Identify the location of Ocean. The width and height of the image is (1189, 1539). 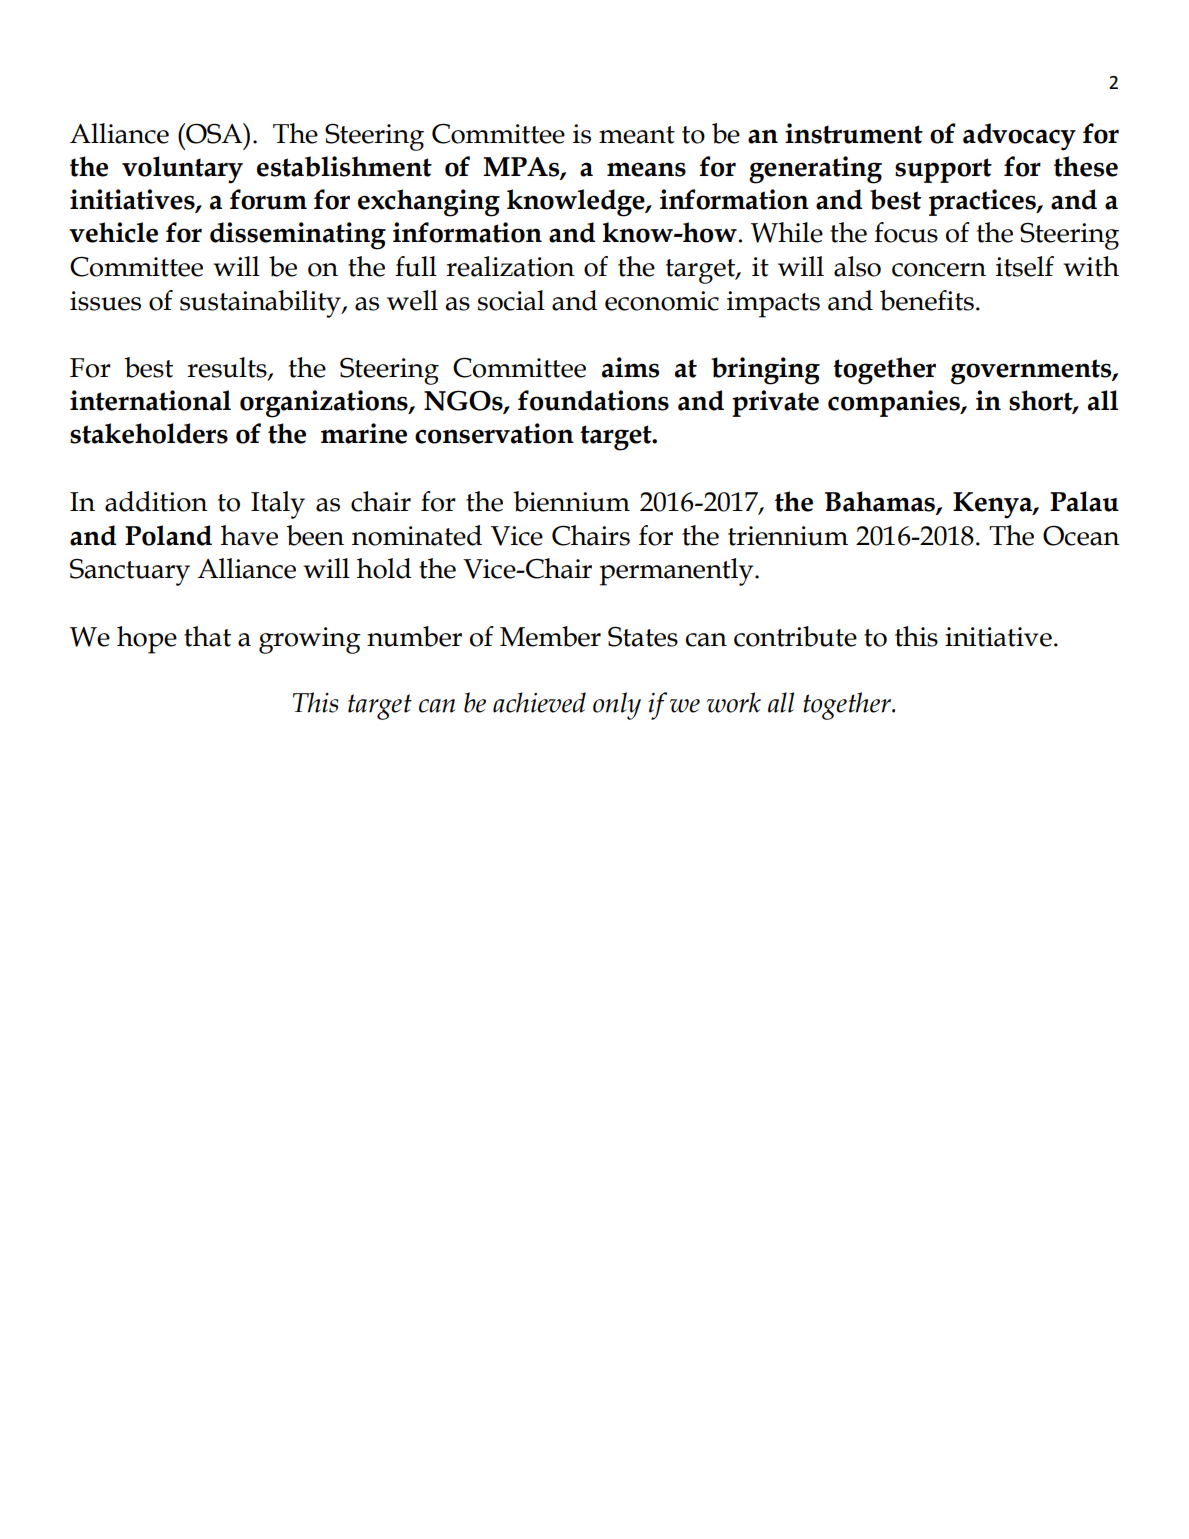
(1081, 535).
